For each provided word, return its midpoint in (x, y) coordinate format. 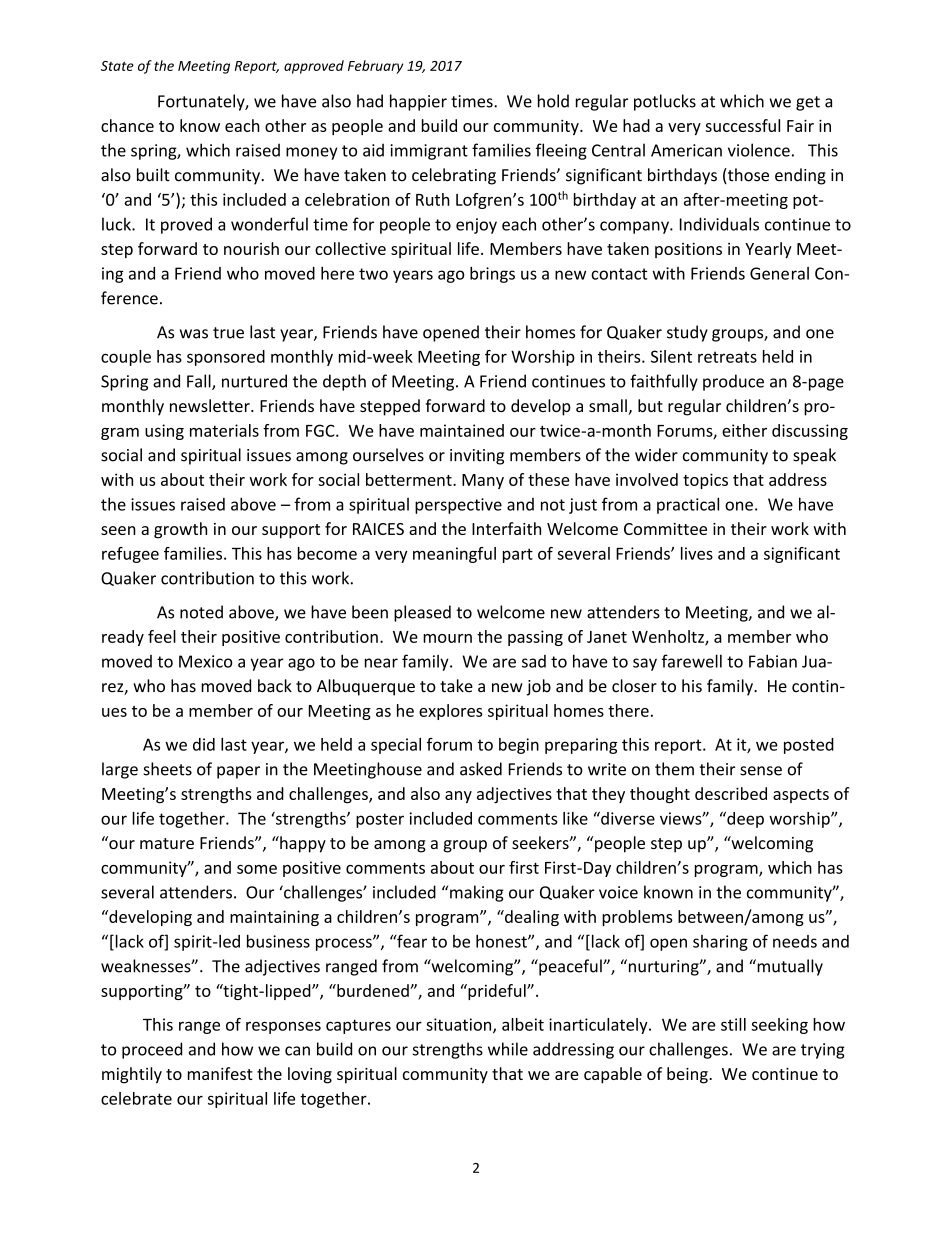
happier (418, 102)
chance (127, 125)
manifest (220, 1073)
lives (697, 553)
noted (201, 612)
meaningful (454, 555)
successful (742, 125)
